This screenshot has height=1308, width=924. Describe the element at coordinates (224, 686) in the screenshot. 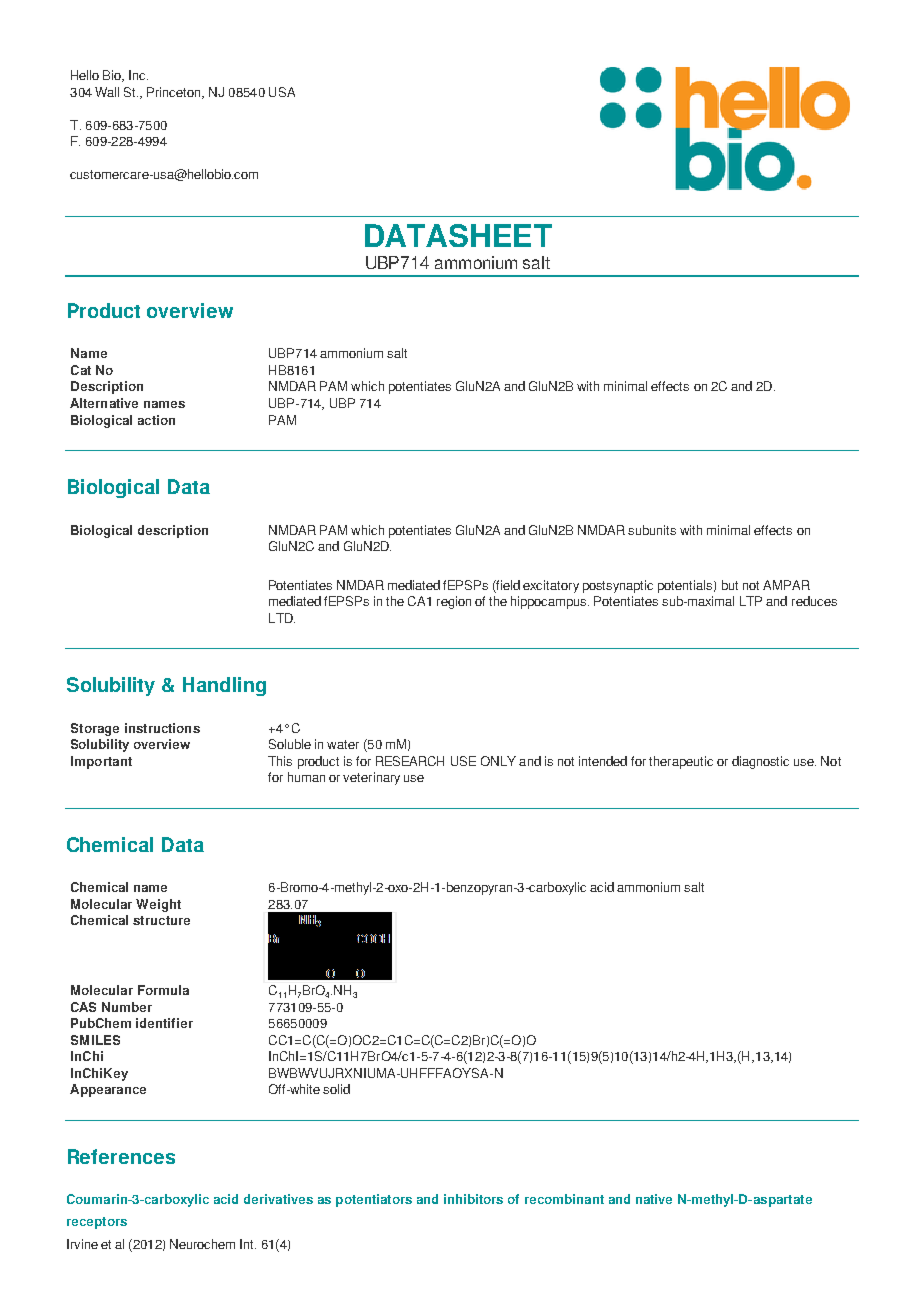

I see `Handling` at that location.
